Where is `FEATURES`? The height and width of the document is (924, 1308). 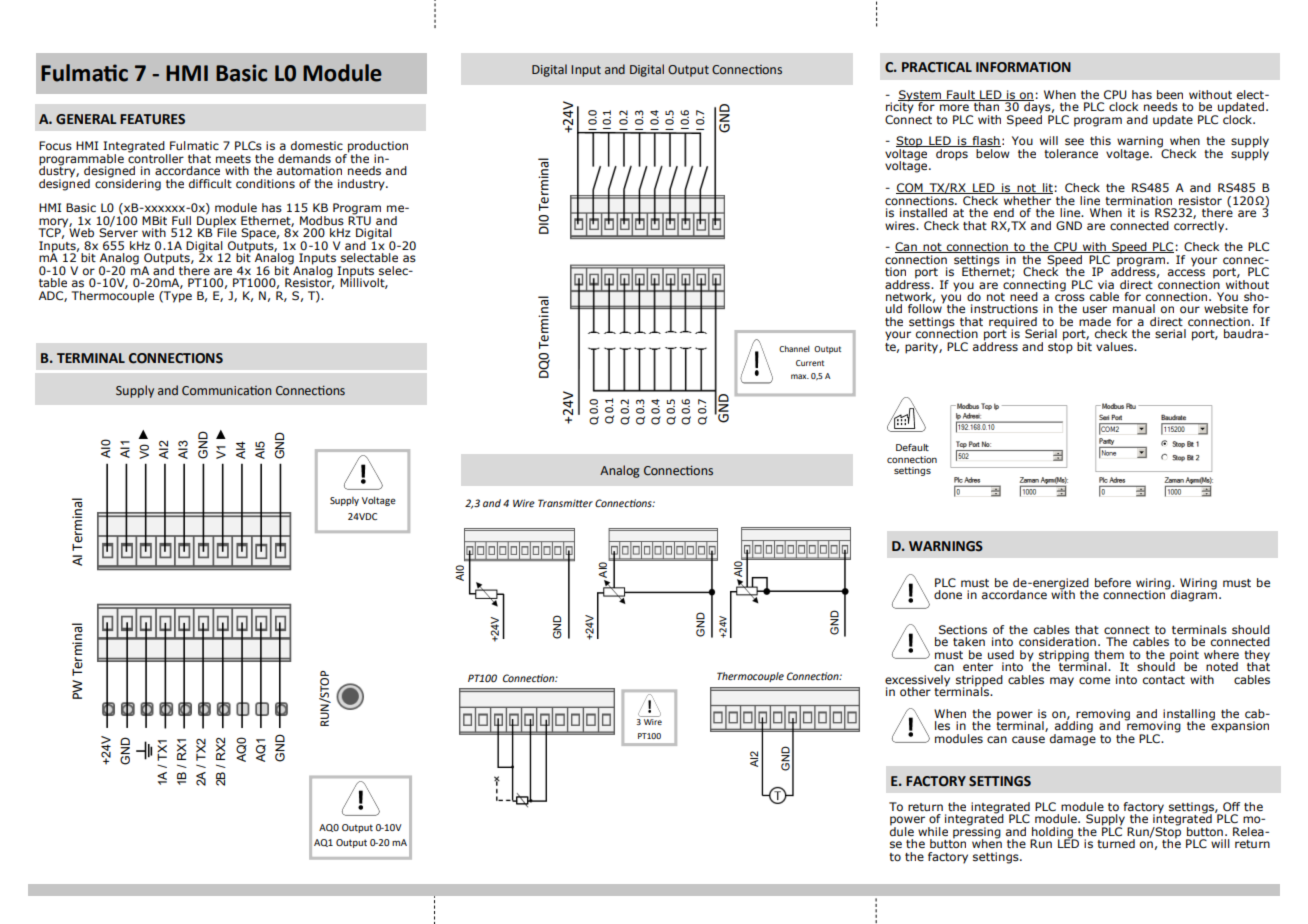 FEATURES is located at coordinates (152, 119).
